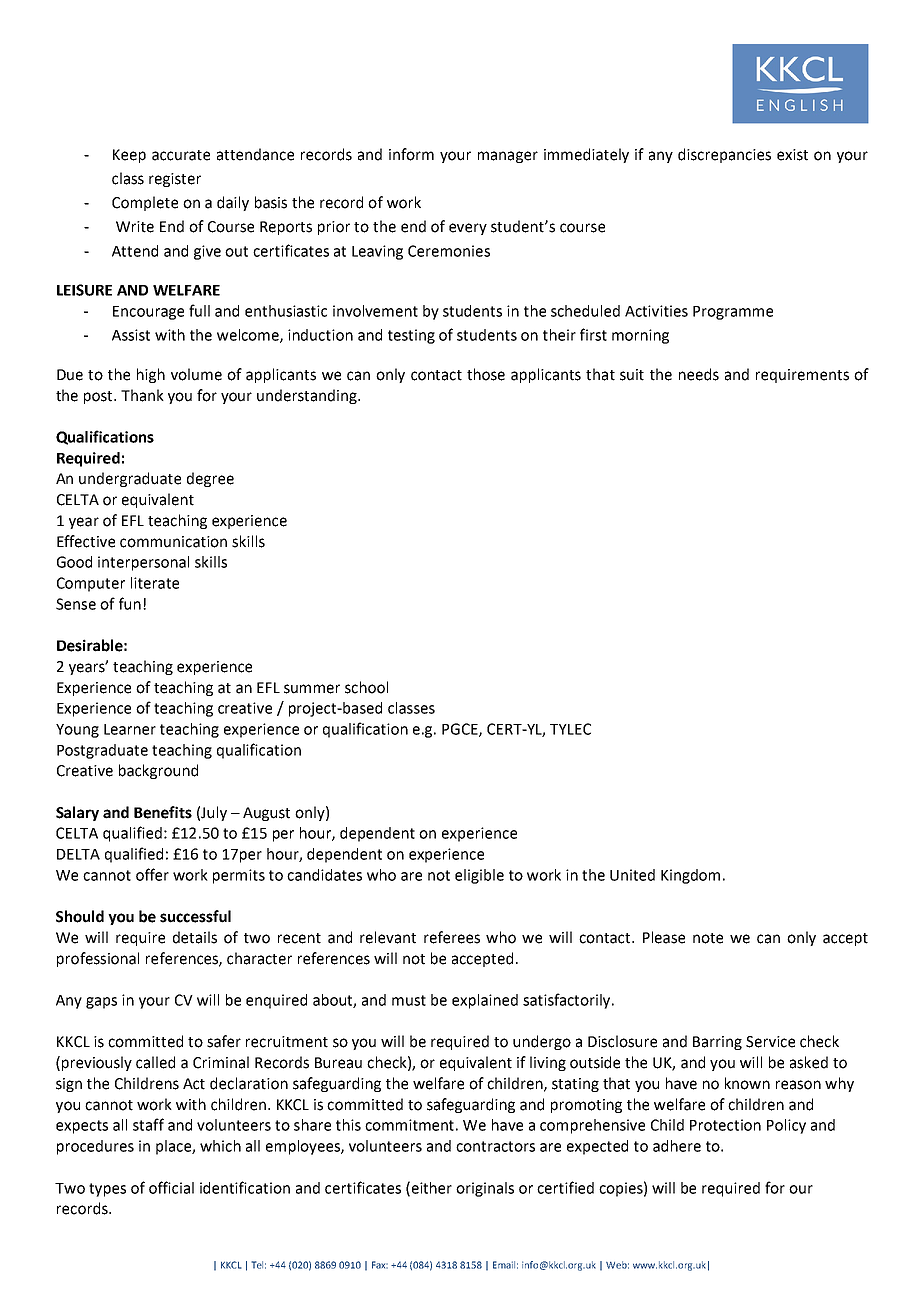 The width and height of the screenshot is (924, 1308). Describe the element at coordinates (452, 937) in the screenshot. I see `referees` at that location.
